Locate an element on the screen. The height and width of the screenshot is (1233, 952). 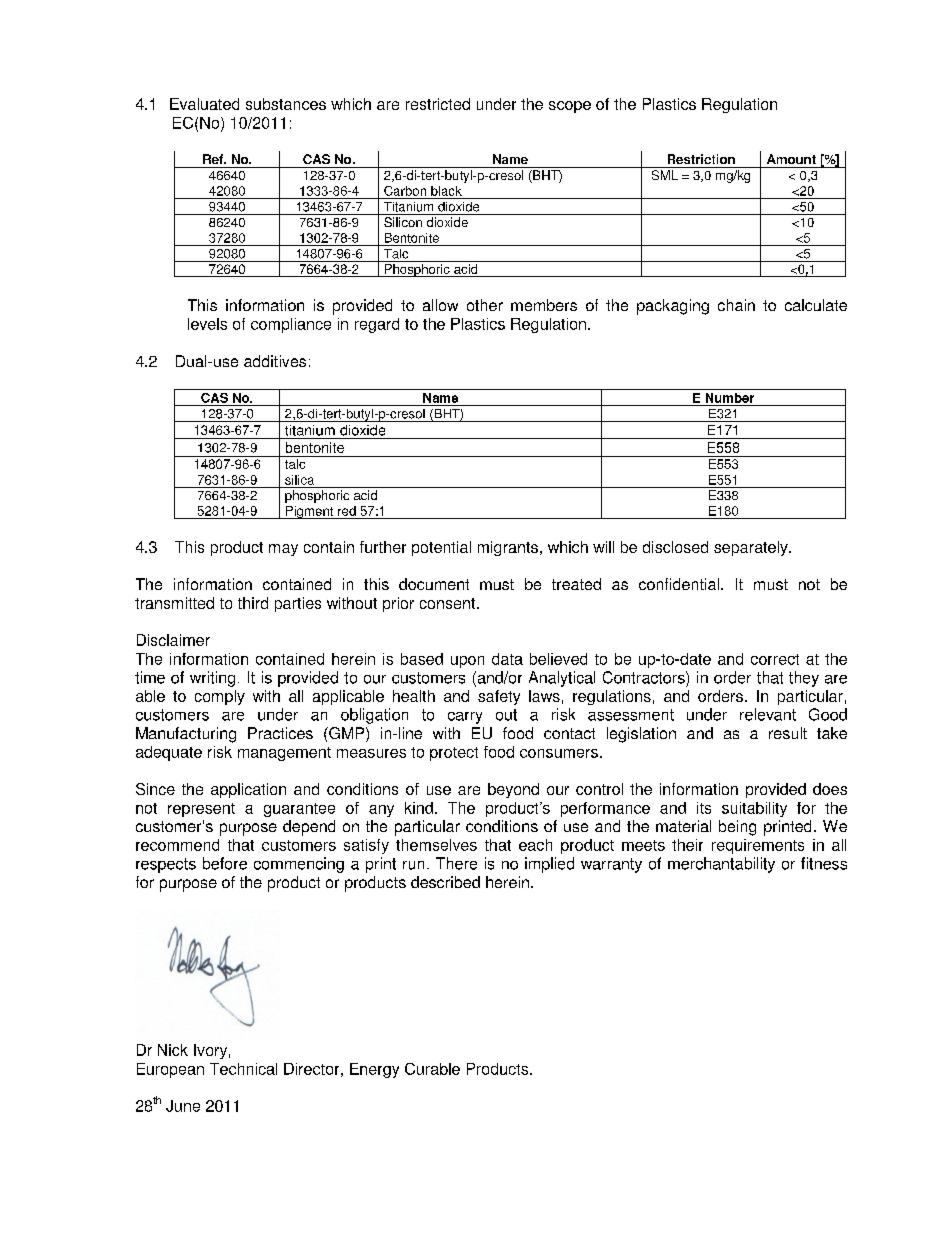
merchantability is located at coordinates (721, 865).
